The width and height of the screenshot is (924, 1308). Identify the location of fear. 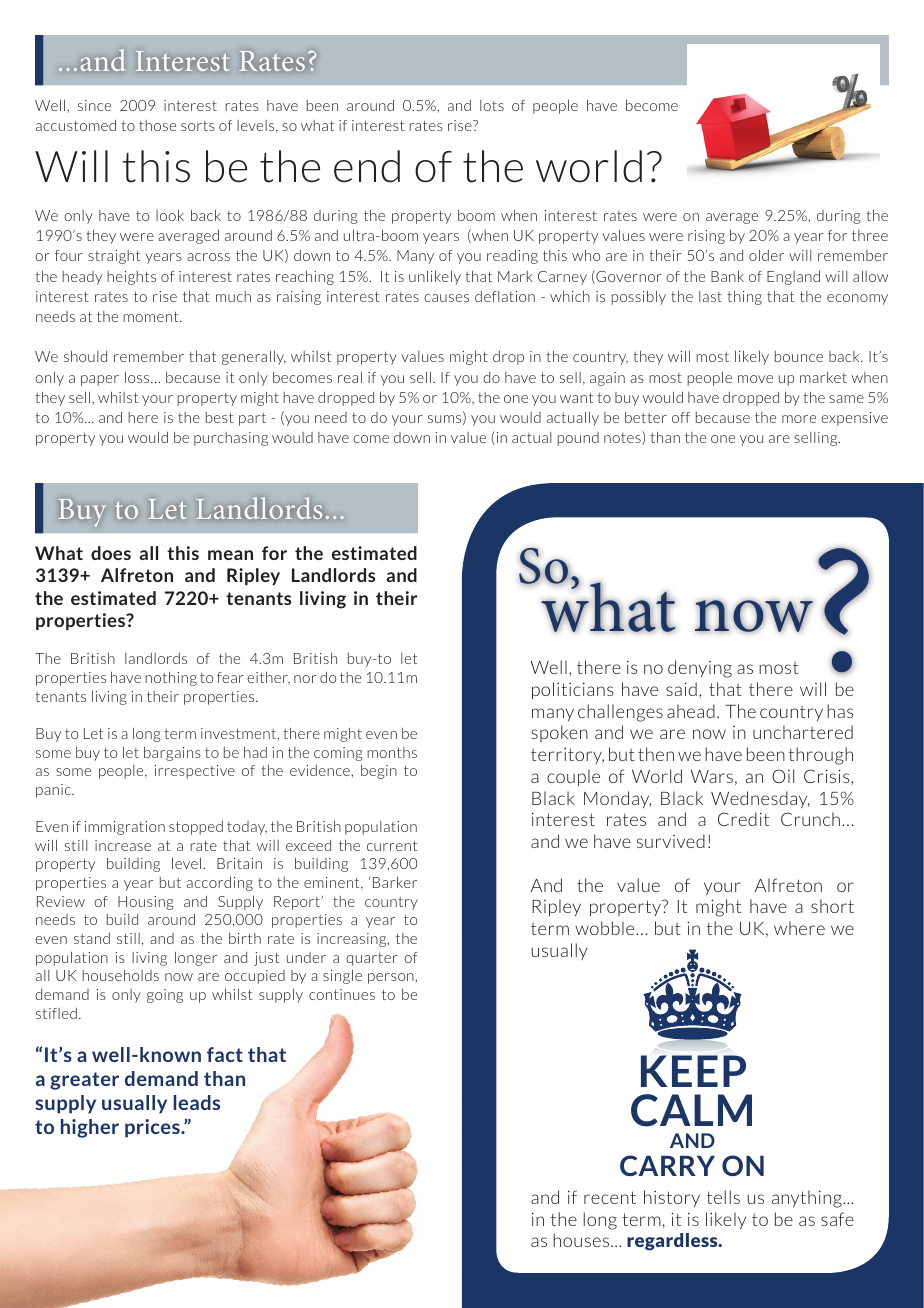
(230, 677).
